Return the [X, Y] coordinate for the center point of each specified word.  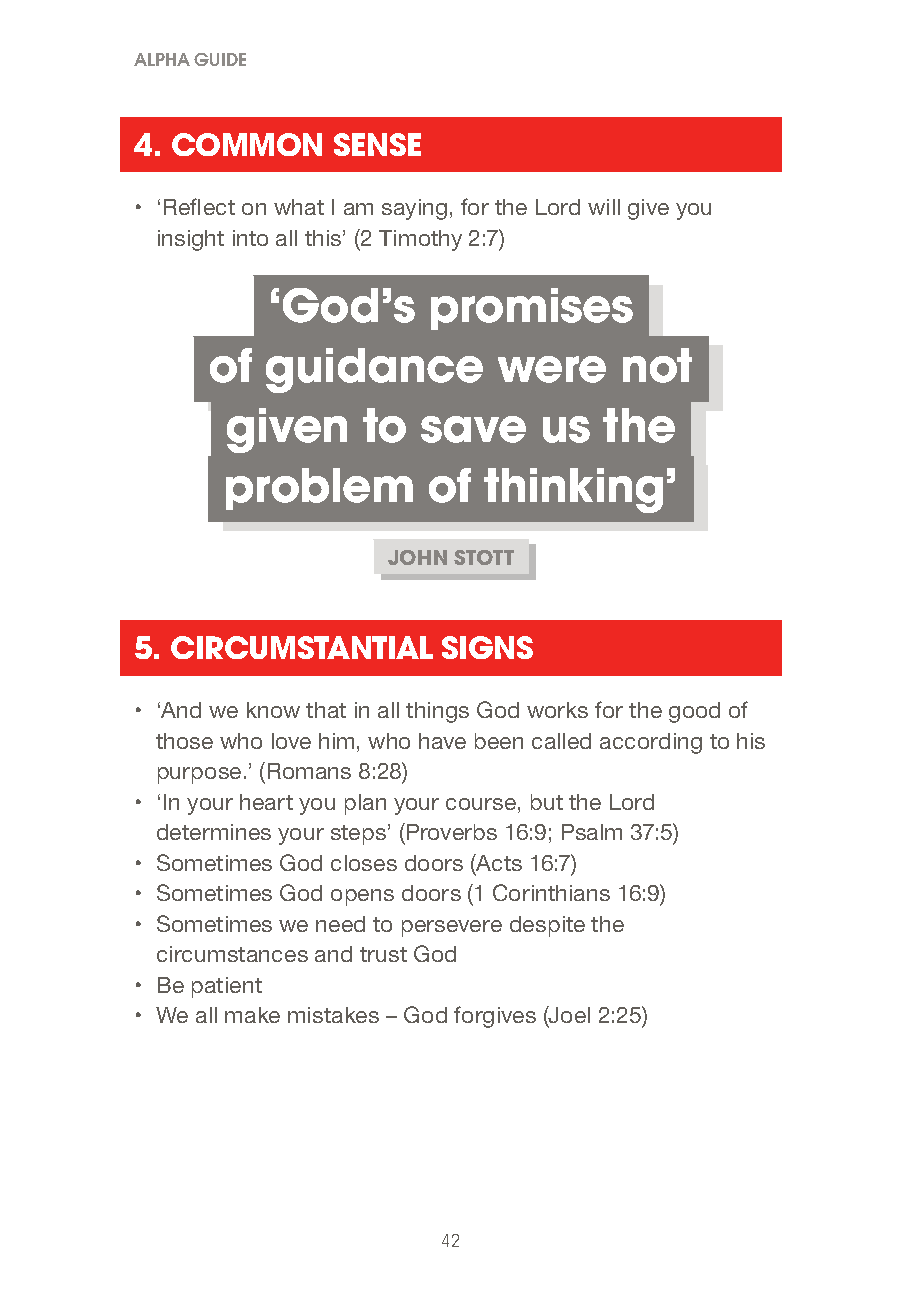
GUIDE [220, 59]
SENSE [377, 144]
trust [383, 954]
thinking [573, 490]
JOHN [417, 557]
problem [319, 489]
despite [547, 926]
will [604, 207]
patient [227, 987]
